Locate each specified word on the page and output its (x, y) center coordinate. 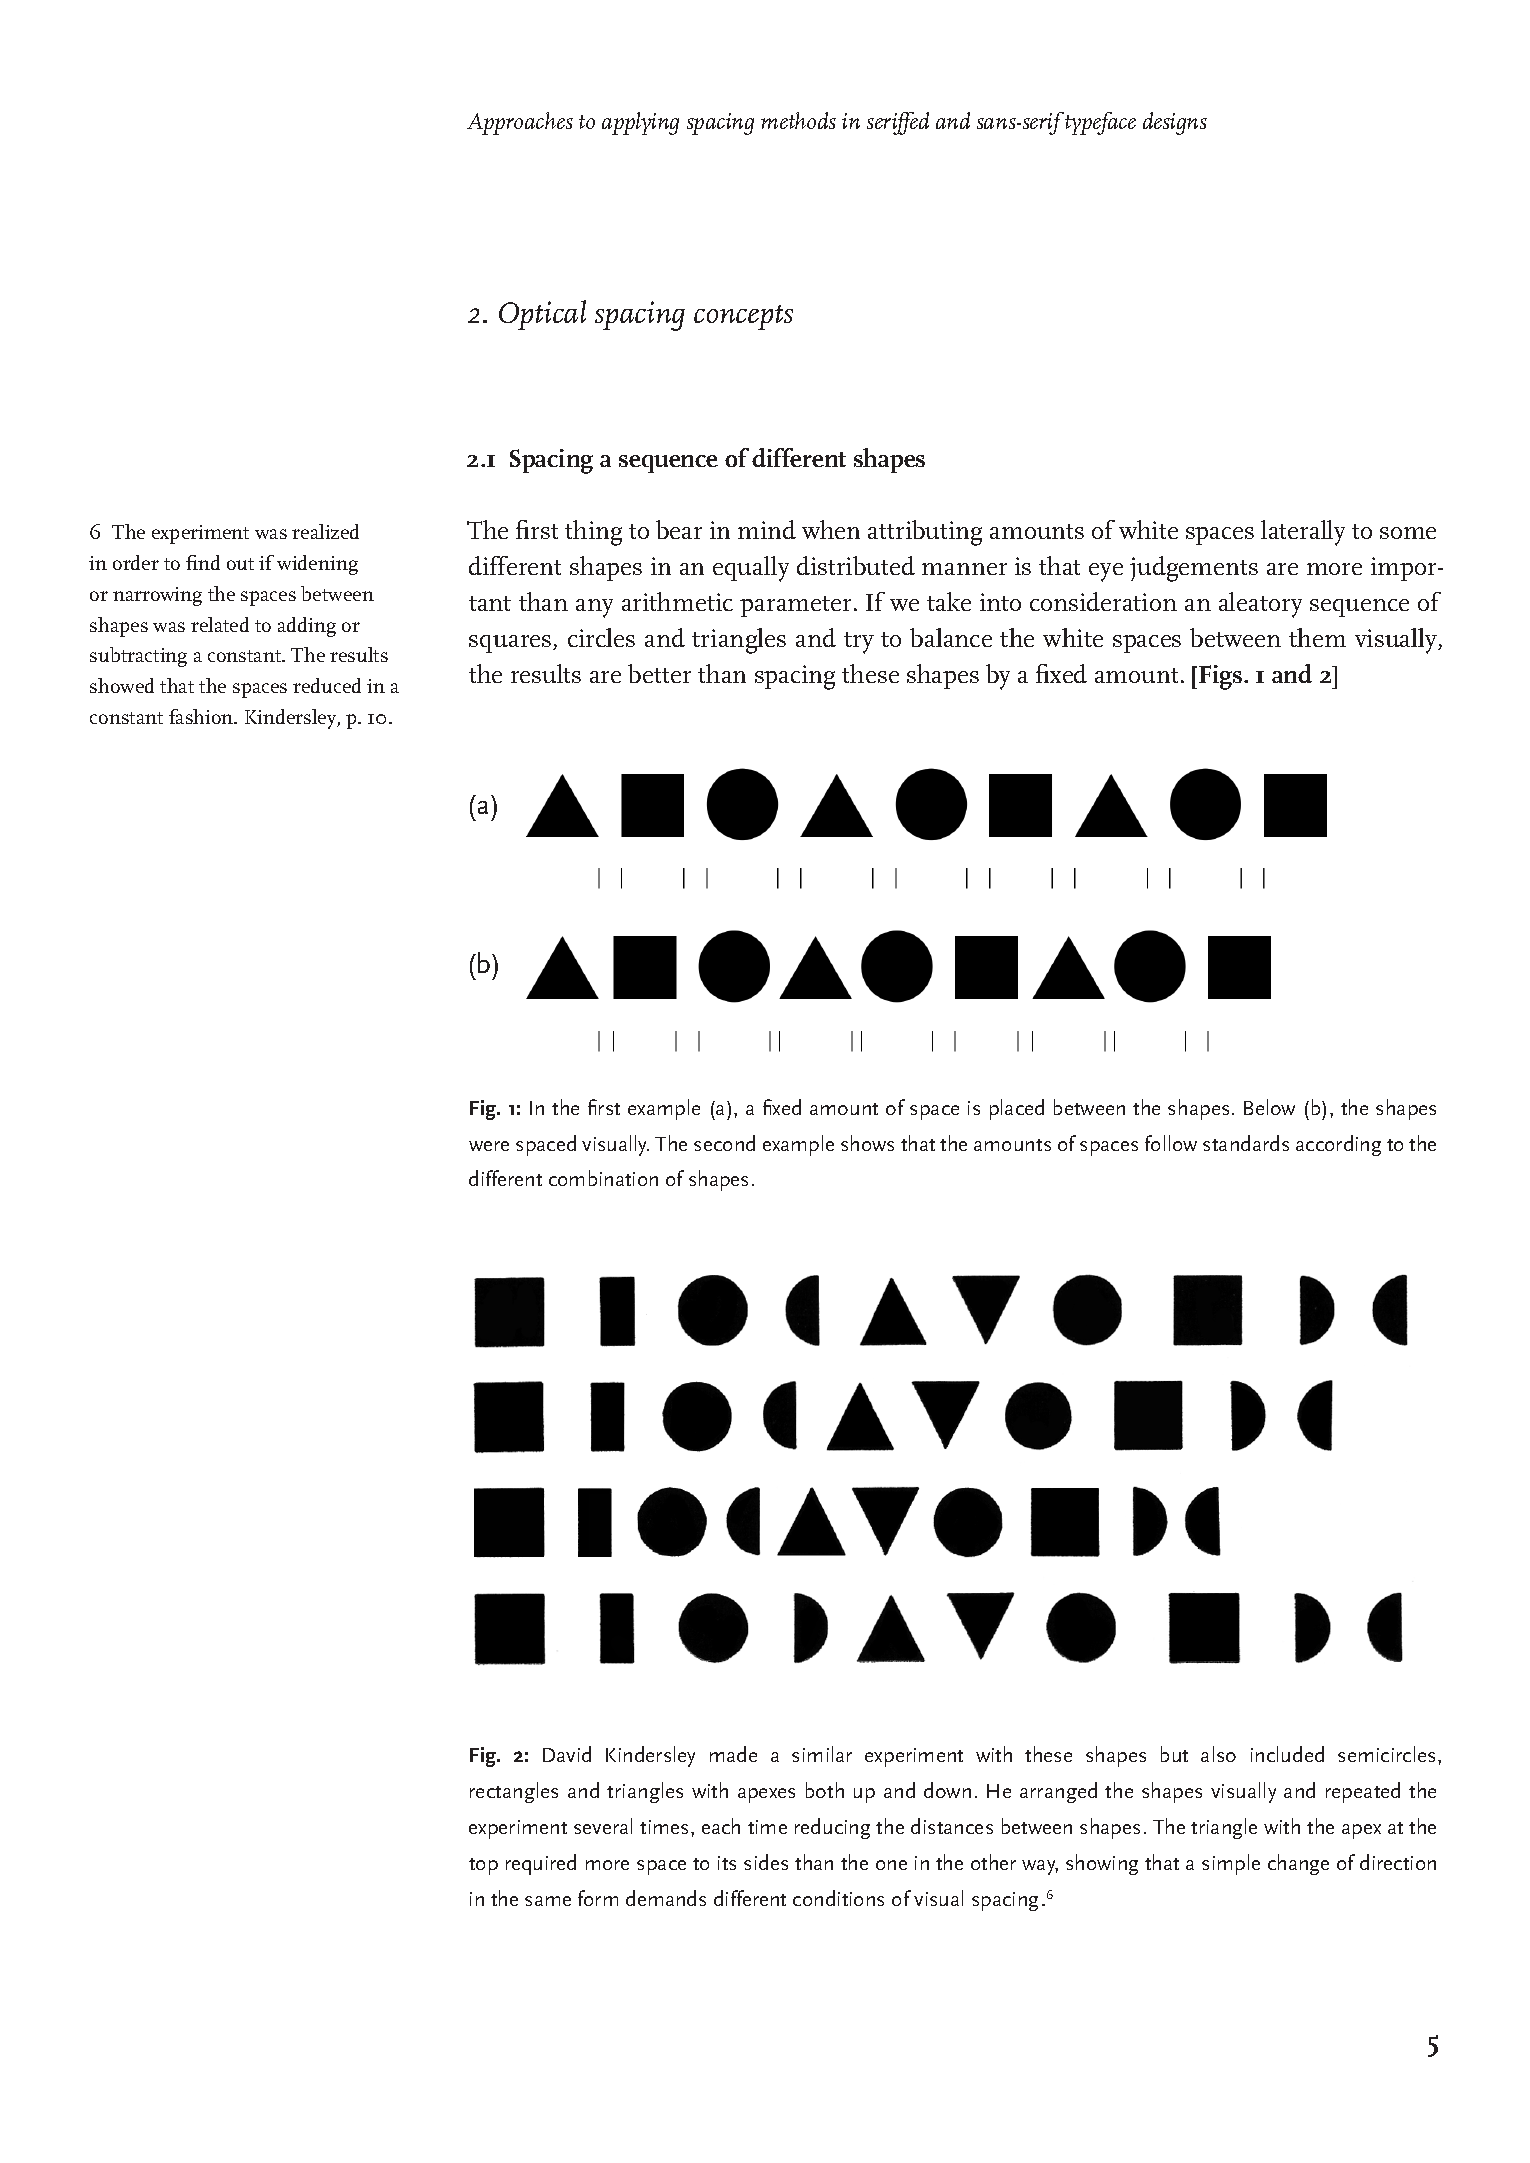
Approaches (520, 123)
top (483, 1866)
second (724, 1143)
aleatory (1260, 605)
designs (1175, 123)
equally (751, 569)
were (489, 1146)
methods (798, 120)
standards (1246, 1143)
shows (867, 1143)
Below (1269, 1107)
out (240, 564)
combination (603, 1178)
